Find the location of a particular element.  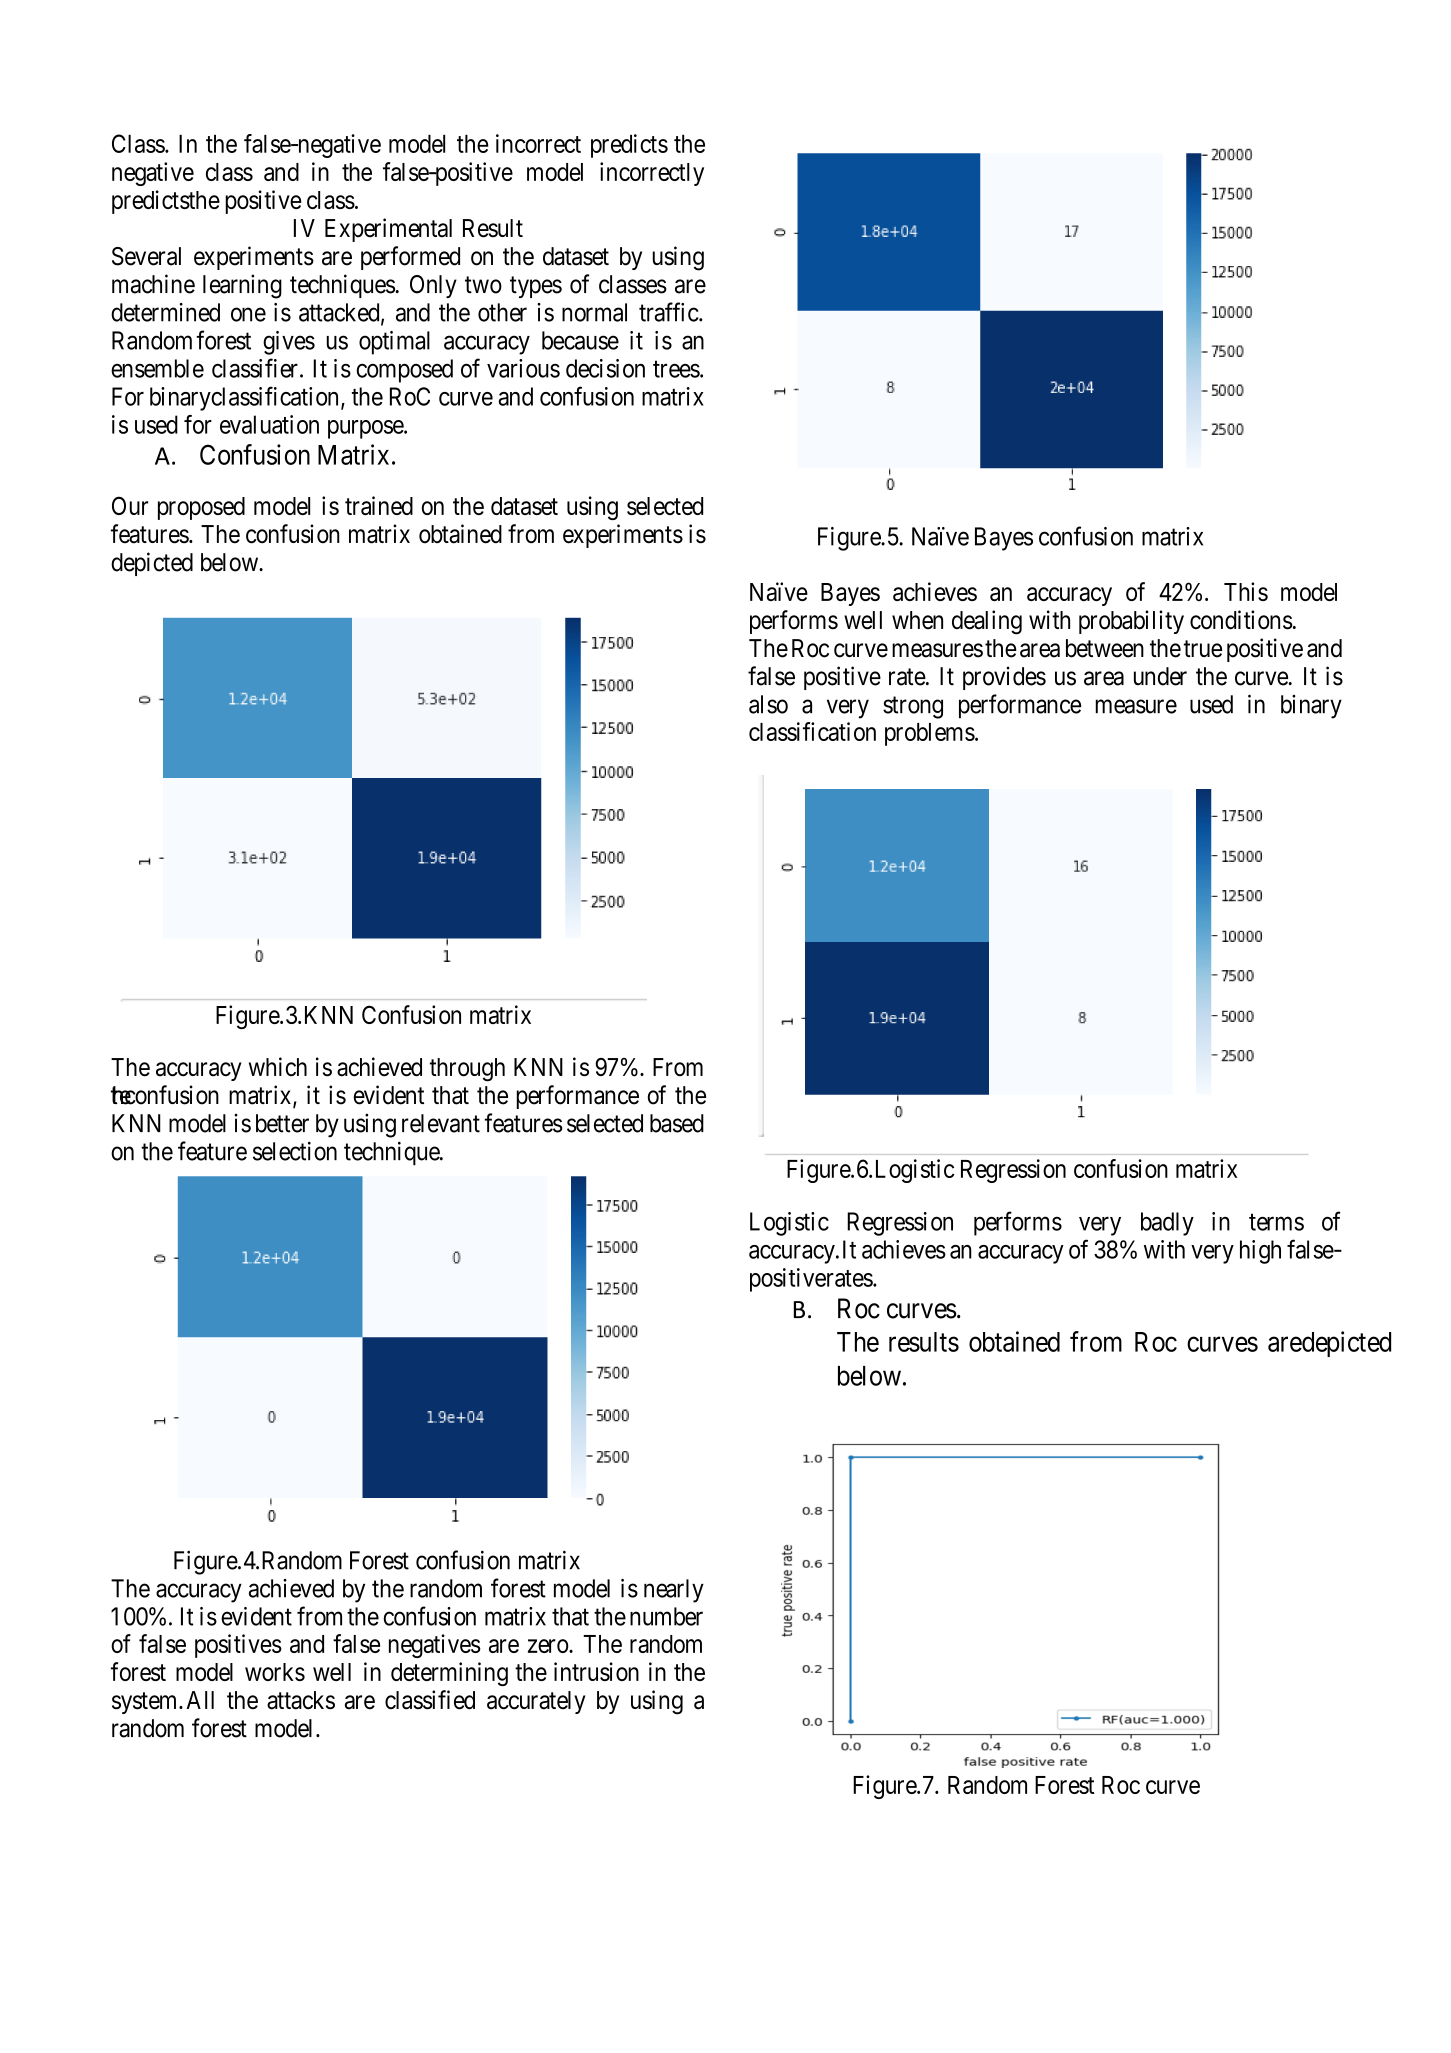

normal is located at coordinates (594, 312).
